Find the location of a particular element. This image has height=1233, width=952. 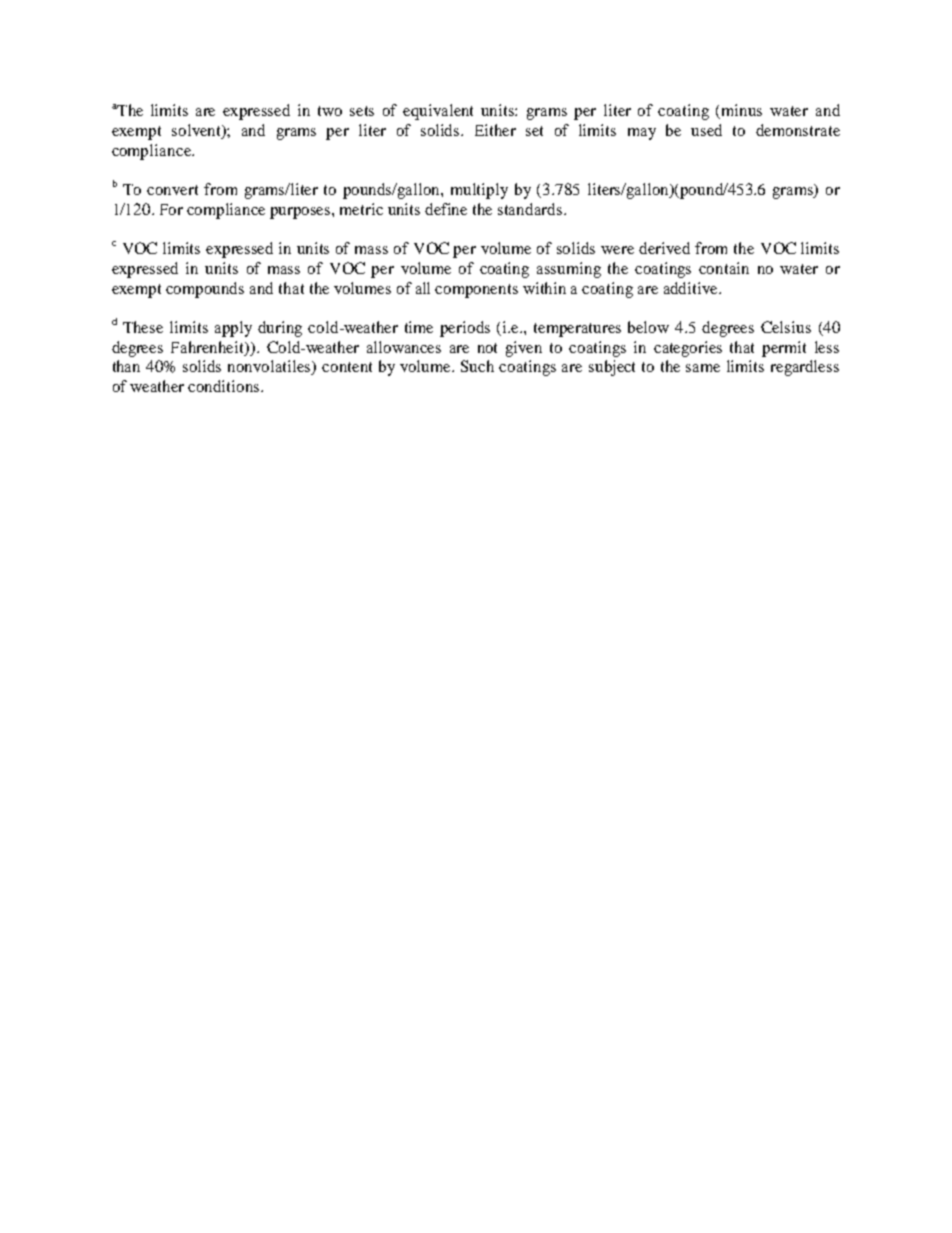

equivalent is located at coordinates (438, 112).
